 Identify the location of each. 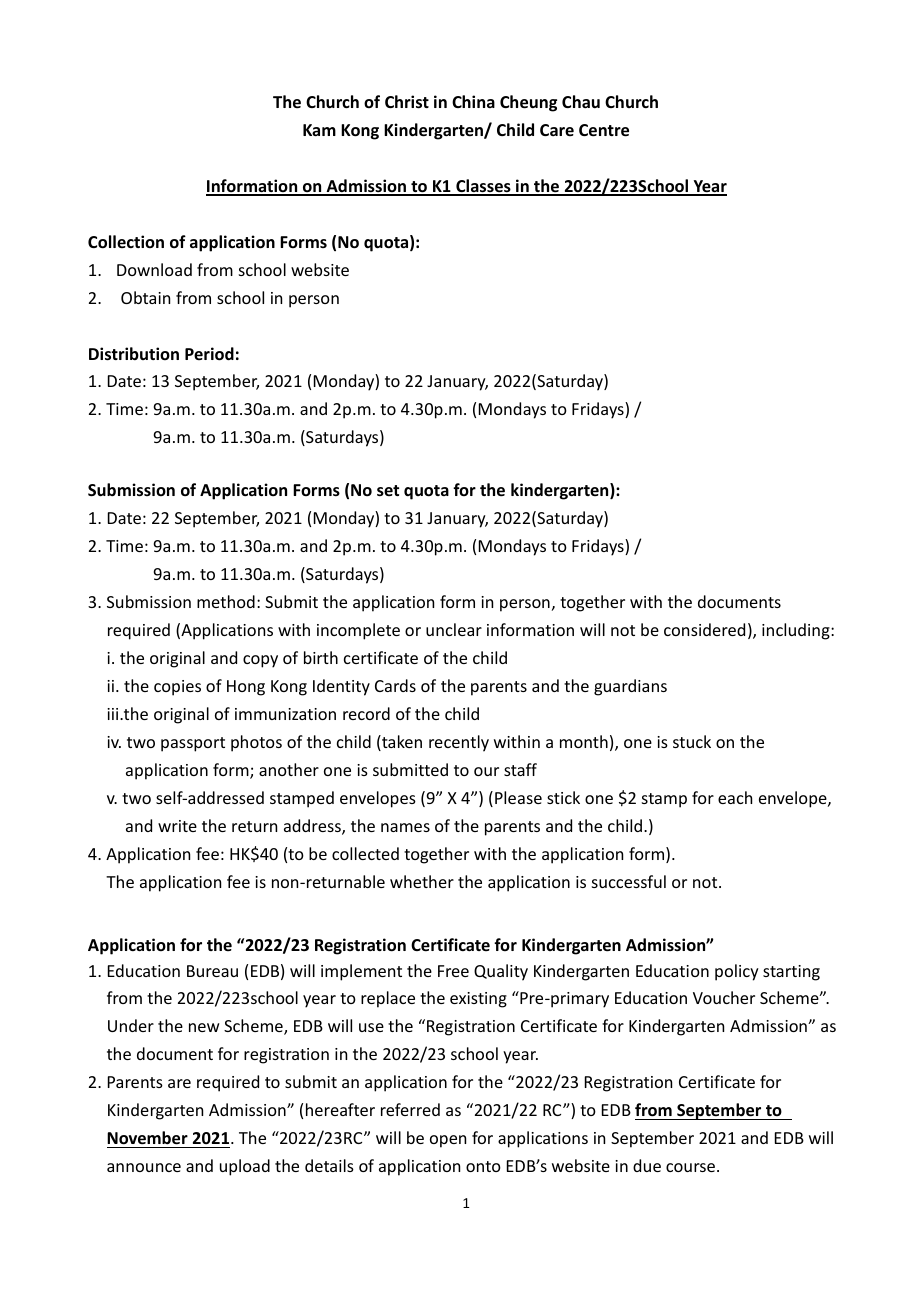
(735, 797).
